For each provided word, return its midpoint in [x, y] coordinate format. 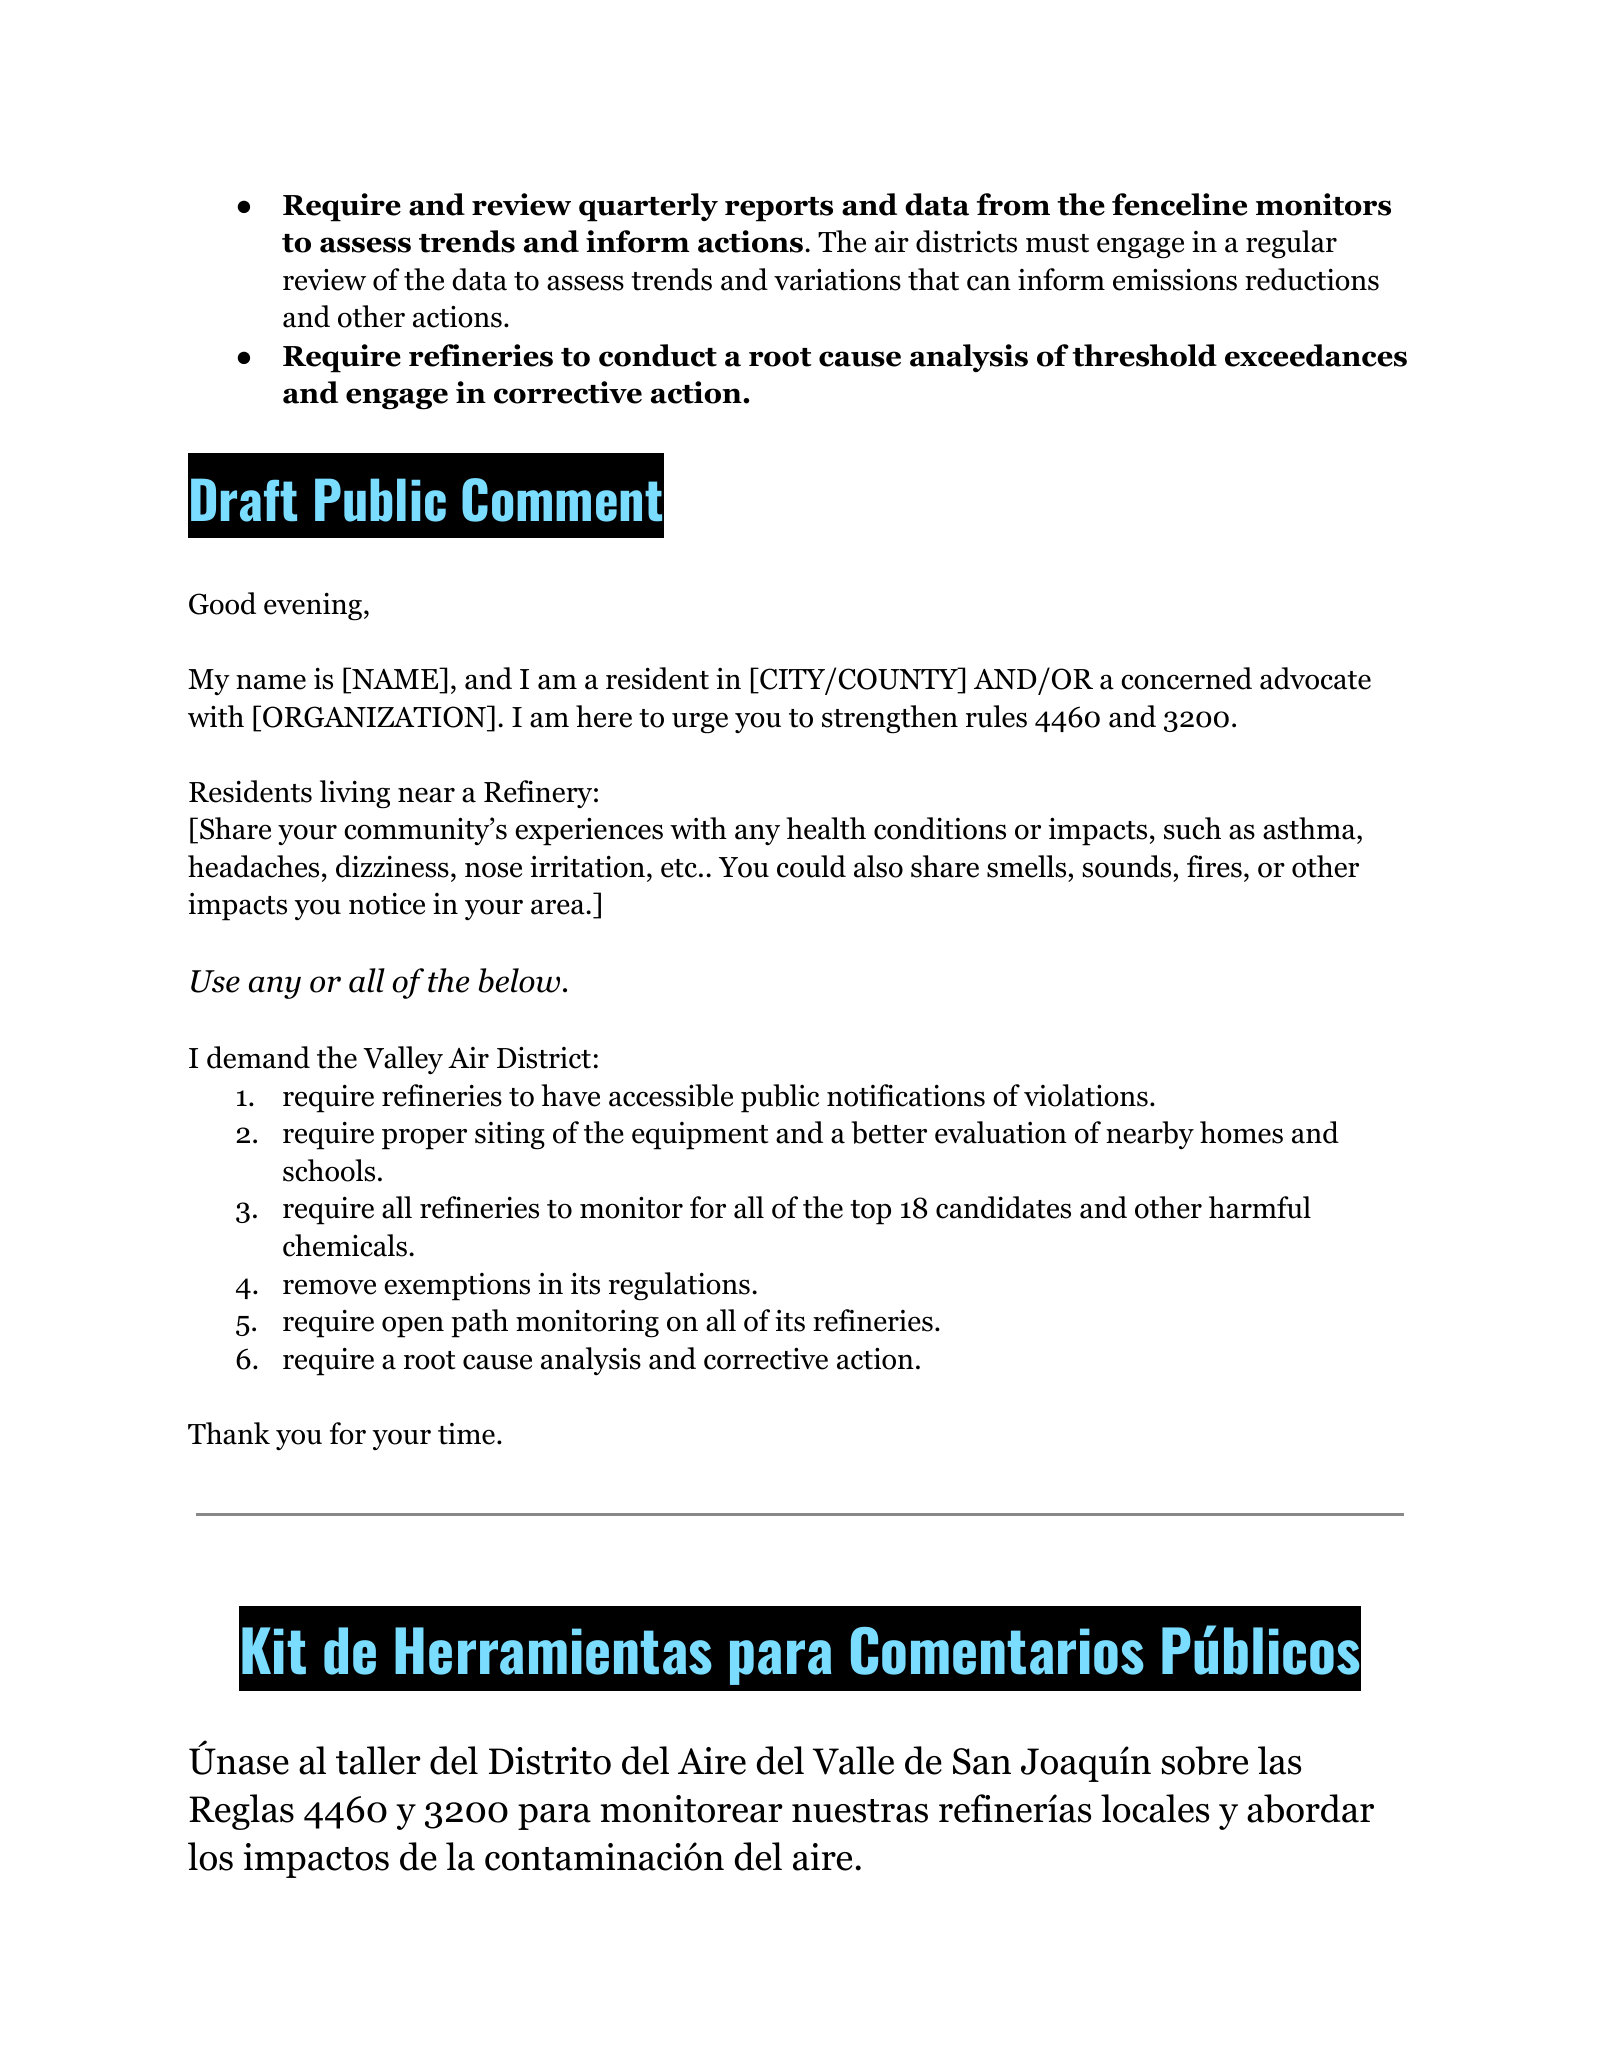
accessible [671, 1095]
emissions [1175, 279]
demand [258, 1057]
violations [1086, 1095]
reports [779, 209]
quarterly [648, 207]
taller [378, 1760]
